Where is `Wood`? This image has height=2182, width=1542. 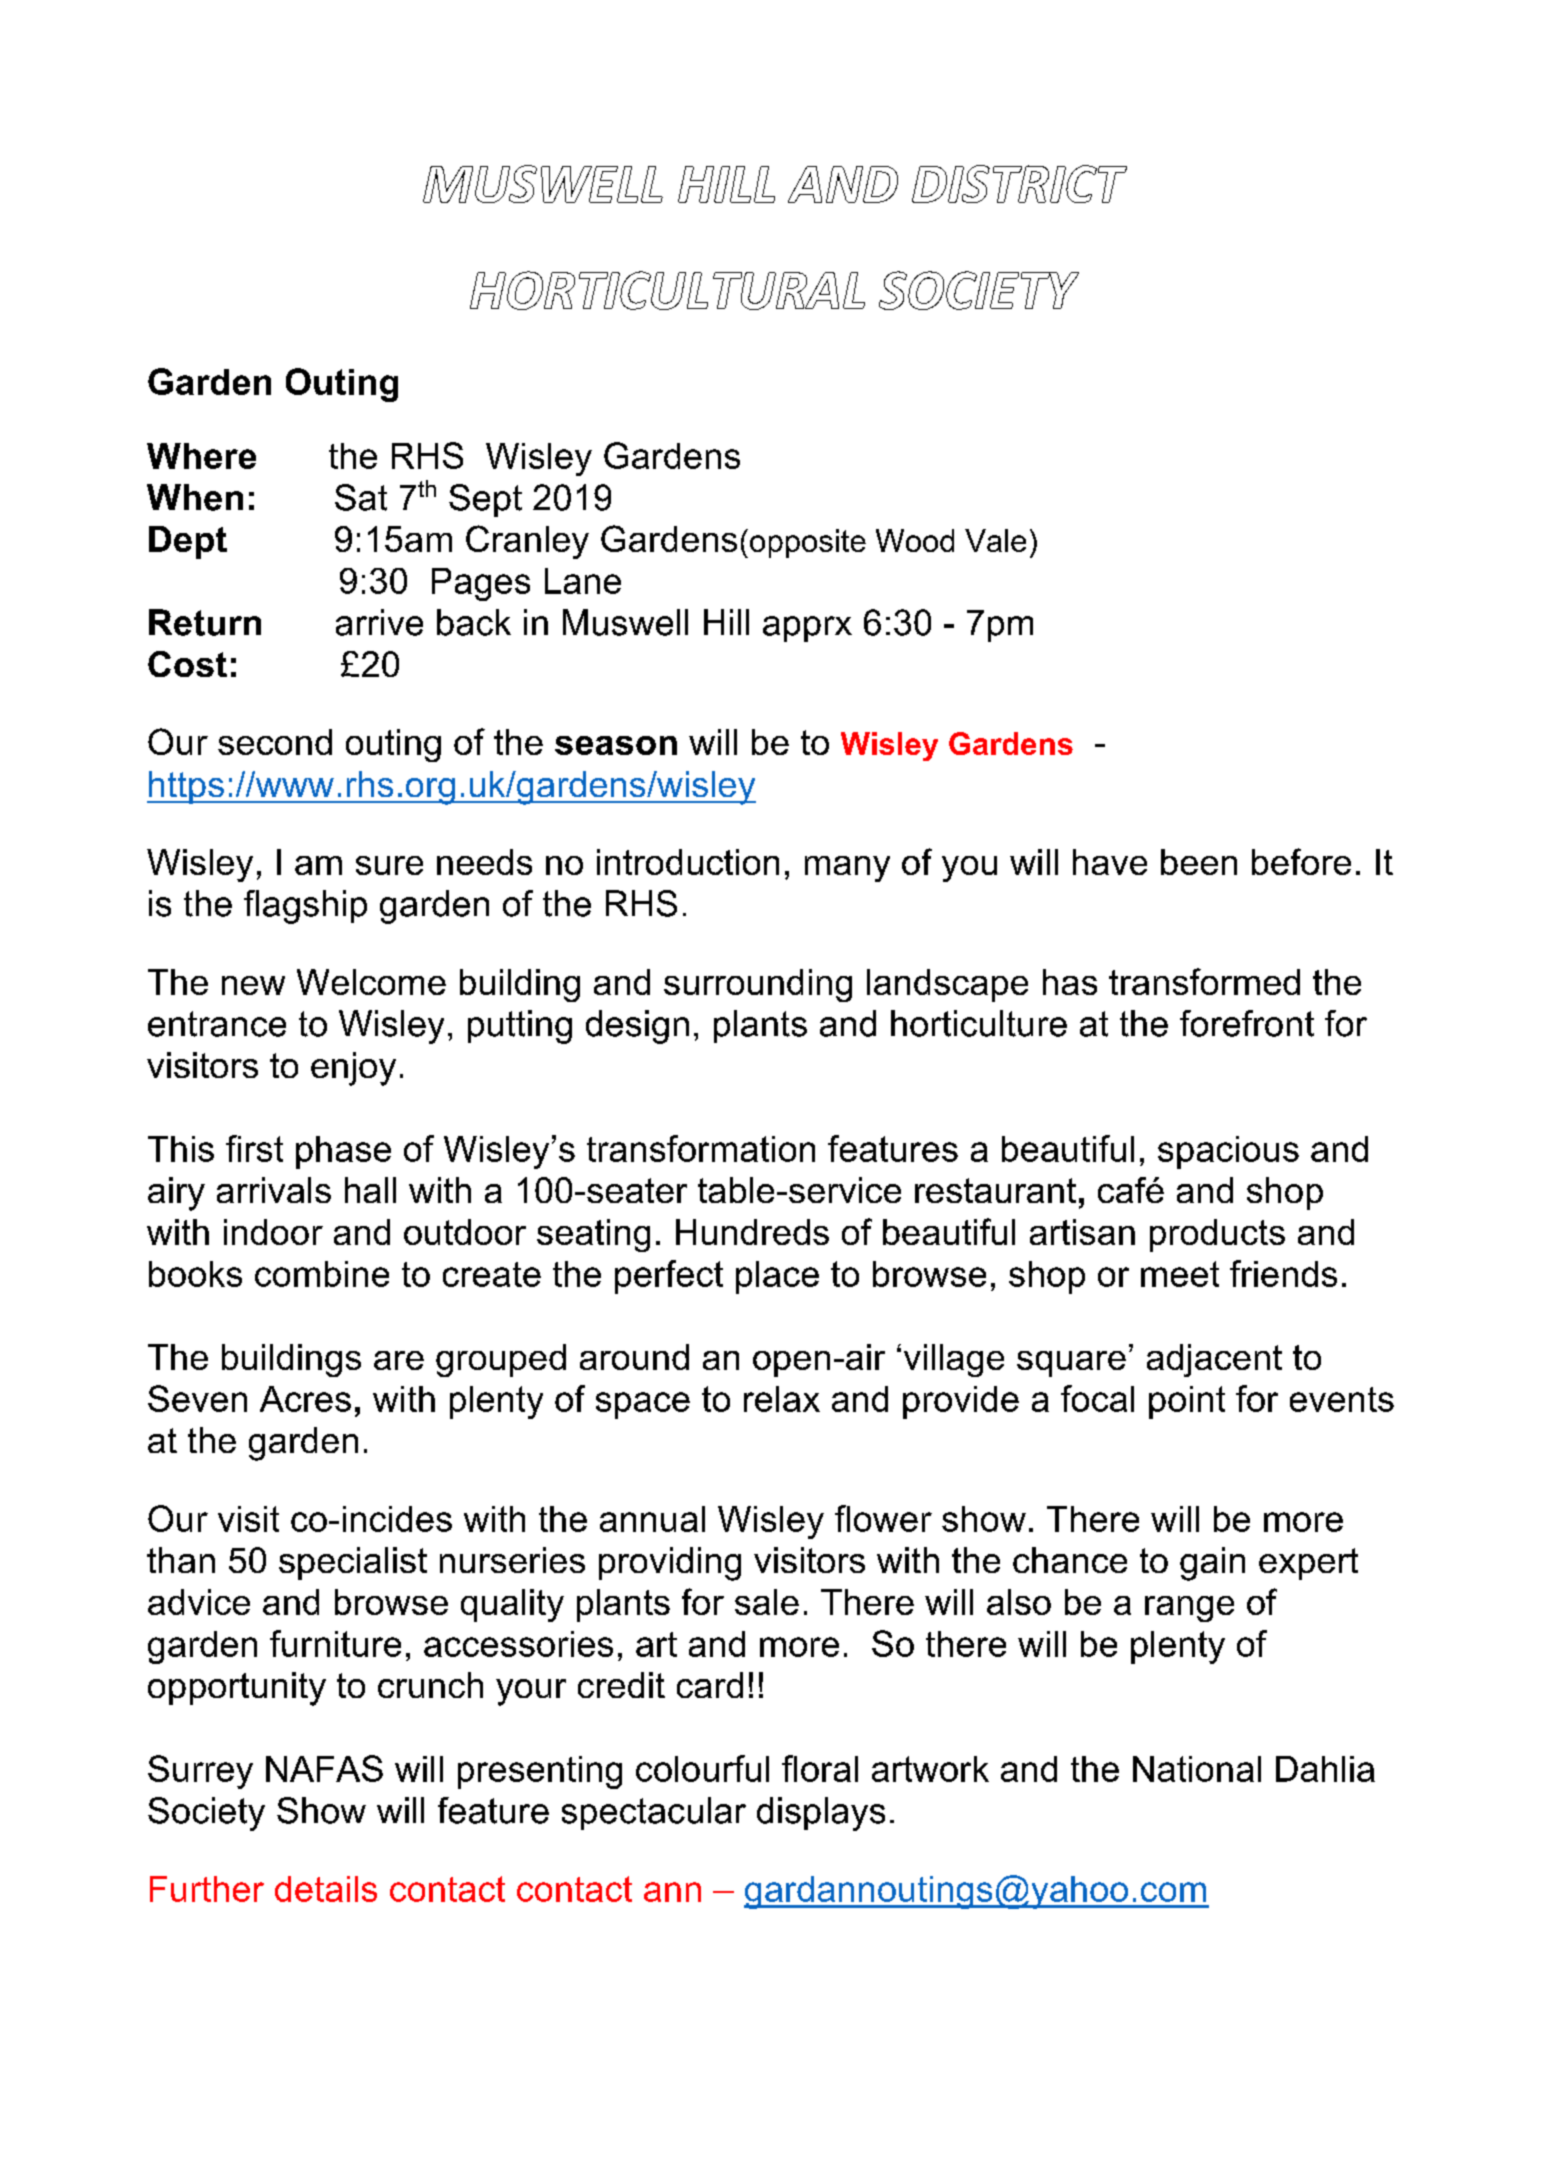 Wood is located at coordinates (915, 540).
